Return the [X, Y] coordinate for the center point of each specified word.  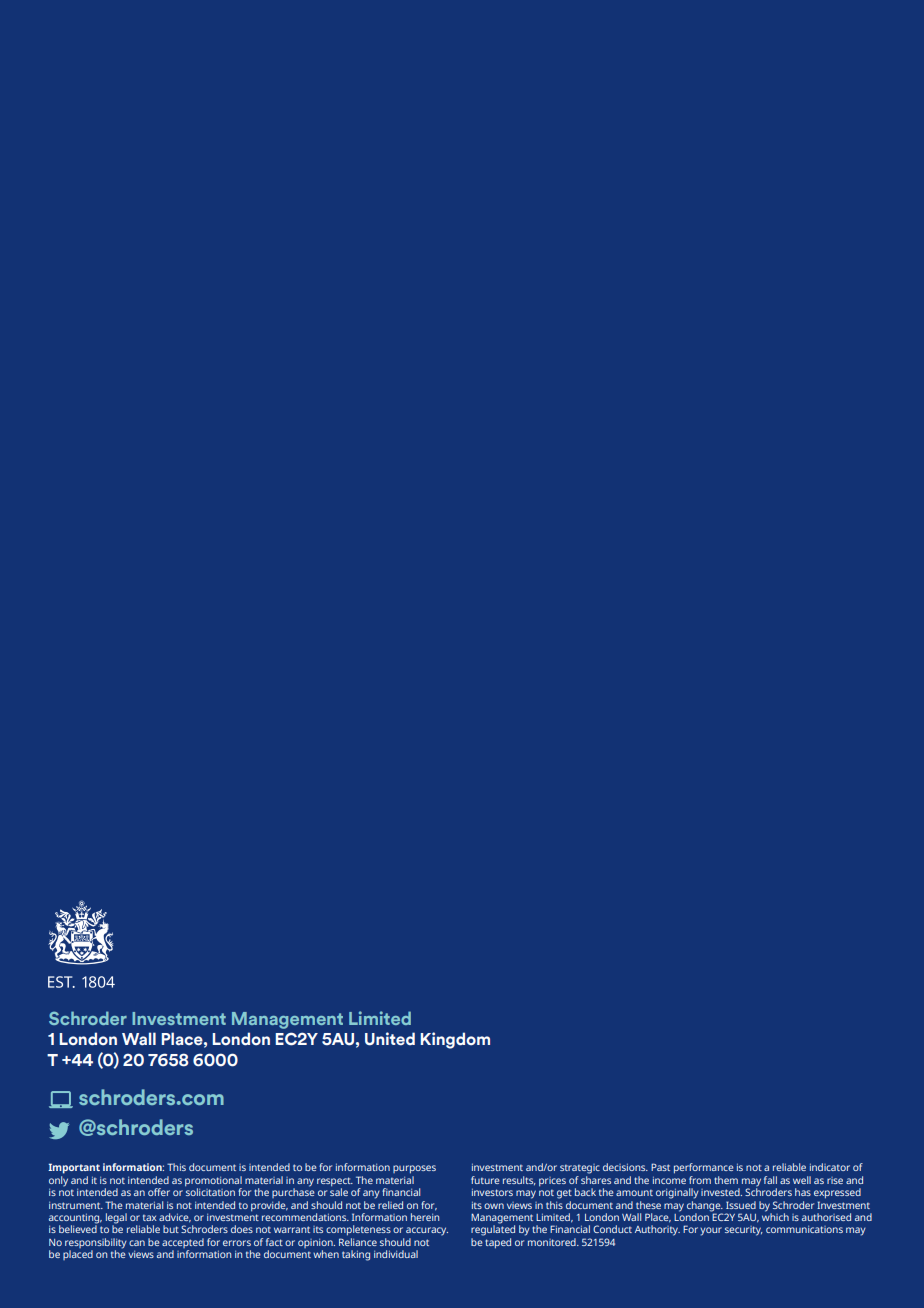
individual [396, 1254]
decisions [625, 1167]
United [390, 1039]
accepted [183, 1244]
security [744, 1231]
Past [660, 1167]
